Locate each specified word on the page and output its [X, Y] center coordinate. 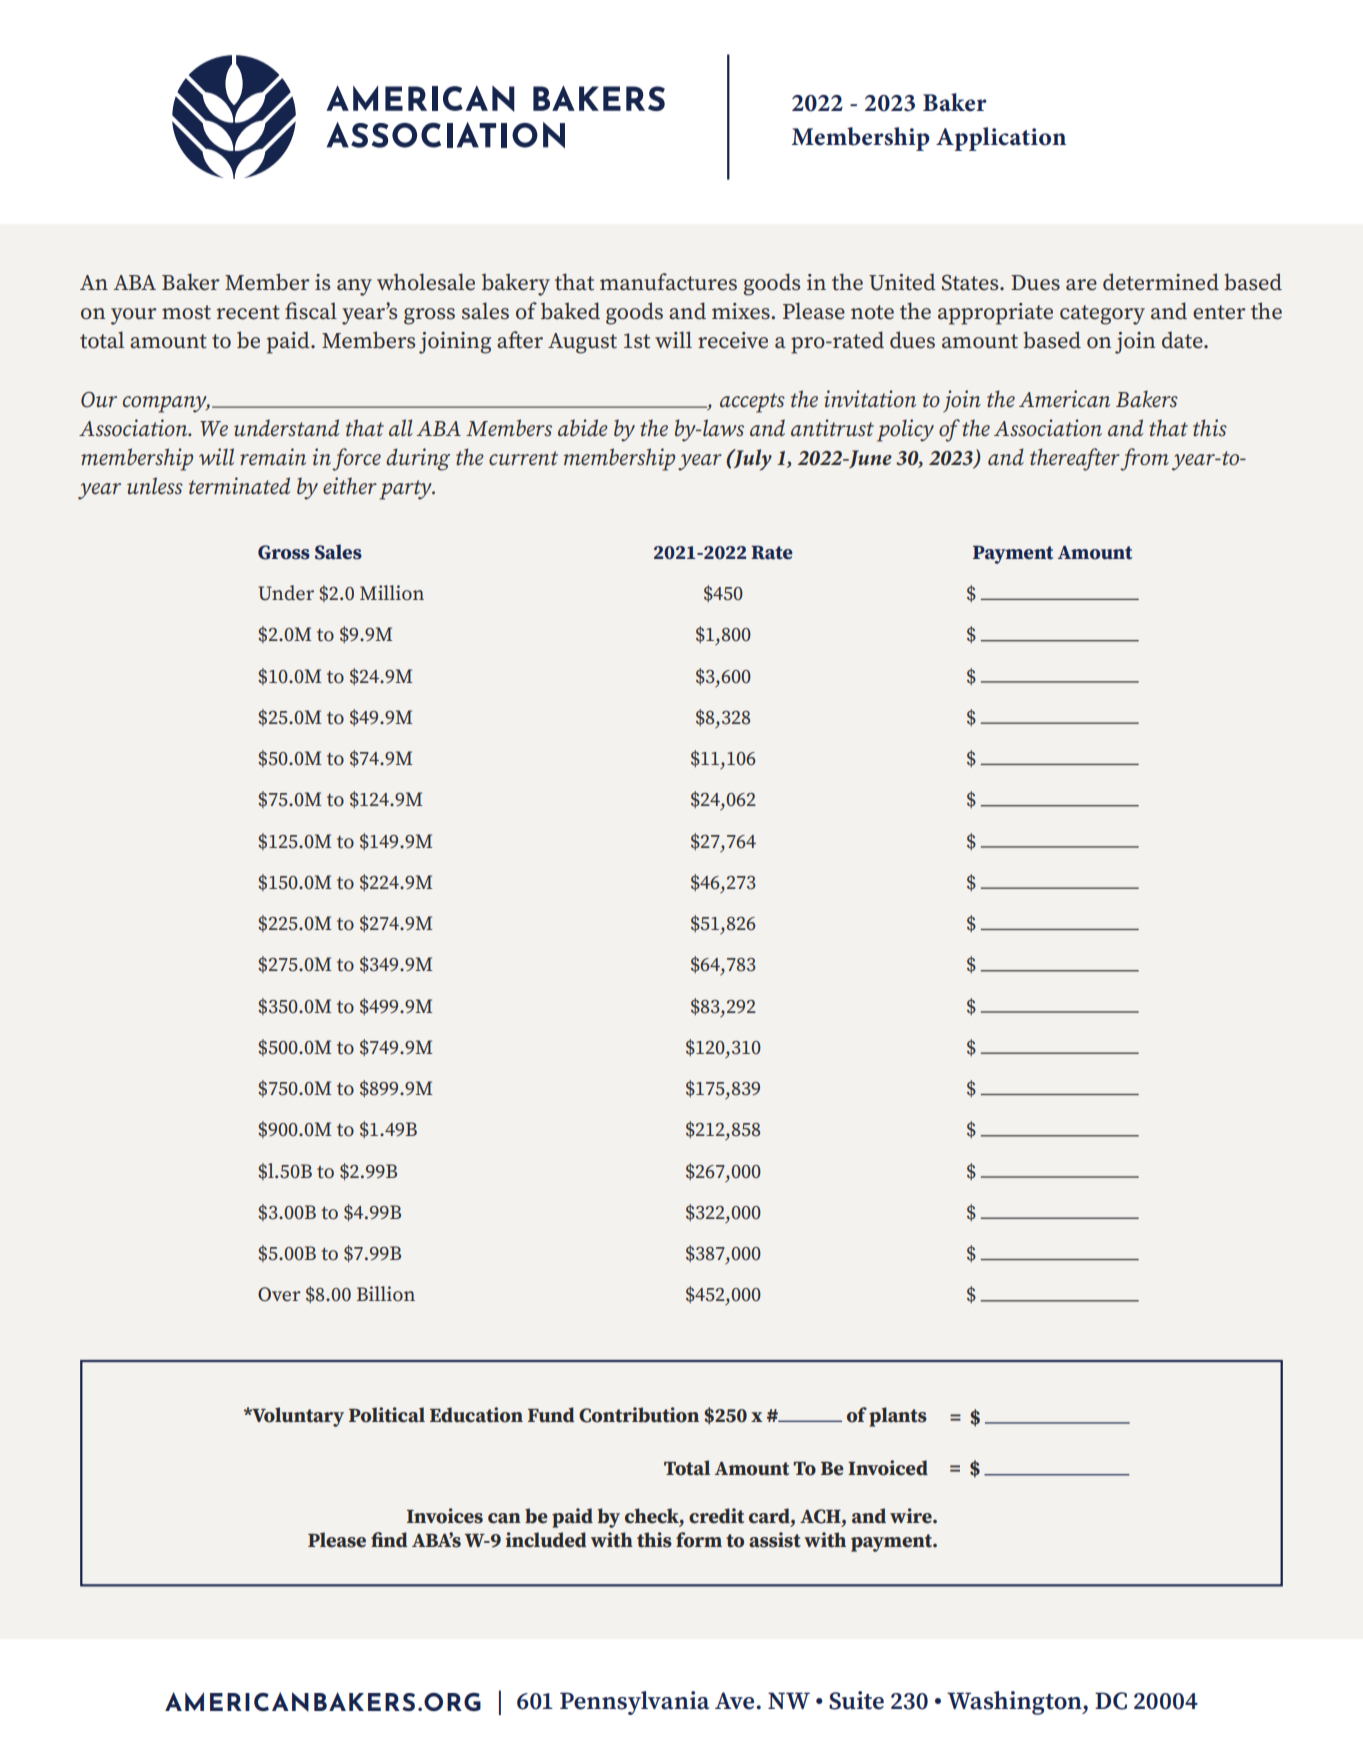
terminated [239, 486]
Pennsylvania [634, 1703]
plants [898, 1417]
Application [1001, 139]
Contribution [639, 1415]
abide [583, 428]
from [1144, 459]
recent [248, 312]
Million [392, 593]
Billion [386, 1294]
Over [279, 1294]
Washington [1015, 1703]
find [389, 1540]
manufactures [668, 282]
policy [905, 430]
